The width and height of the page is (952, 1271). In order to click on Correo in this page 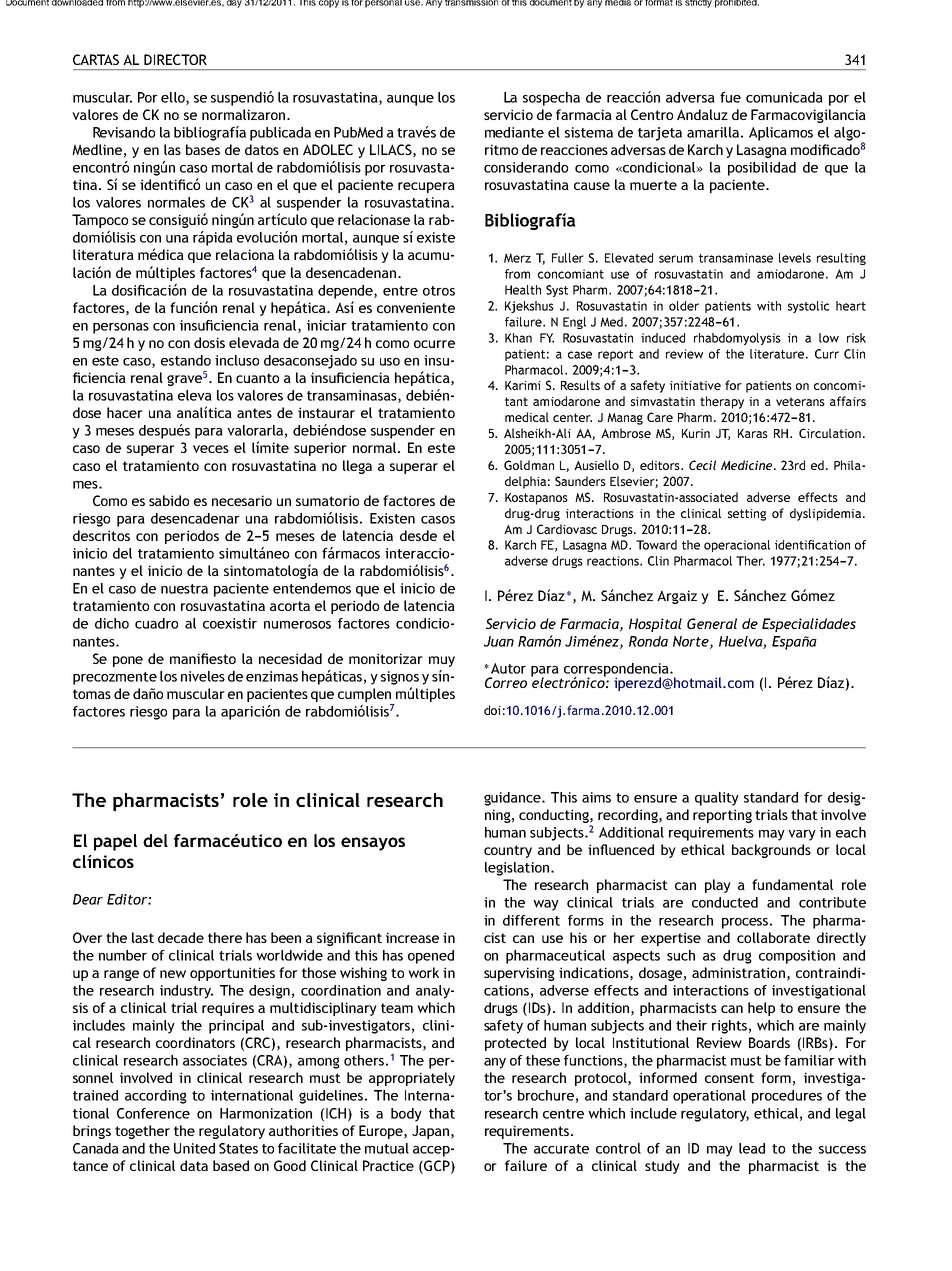, I will do `click(506, 682)`.
